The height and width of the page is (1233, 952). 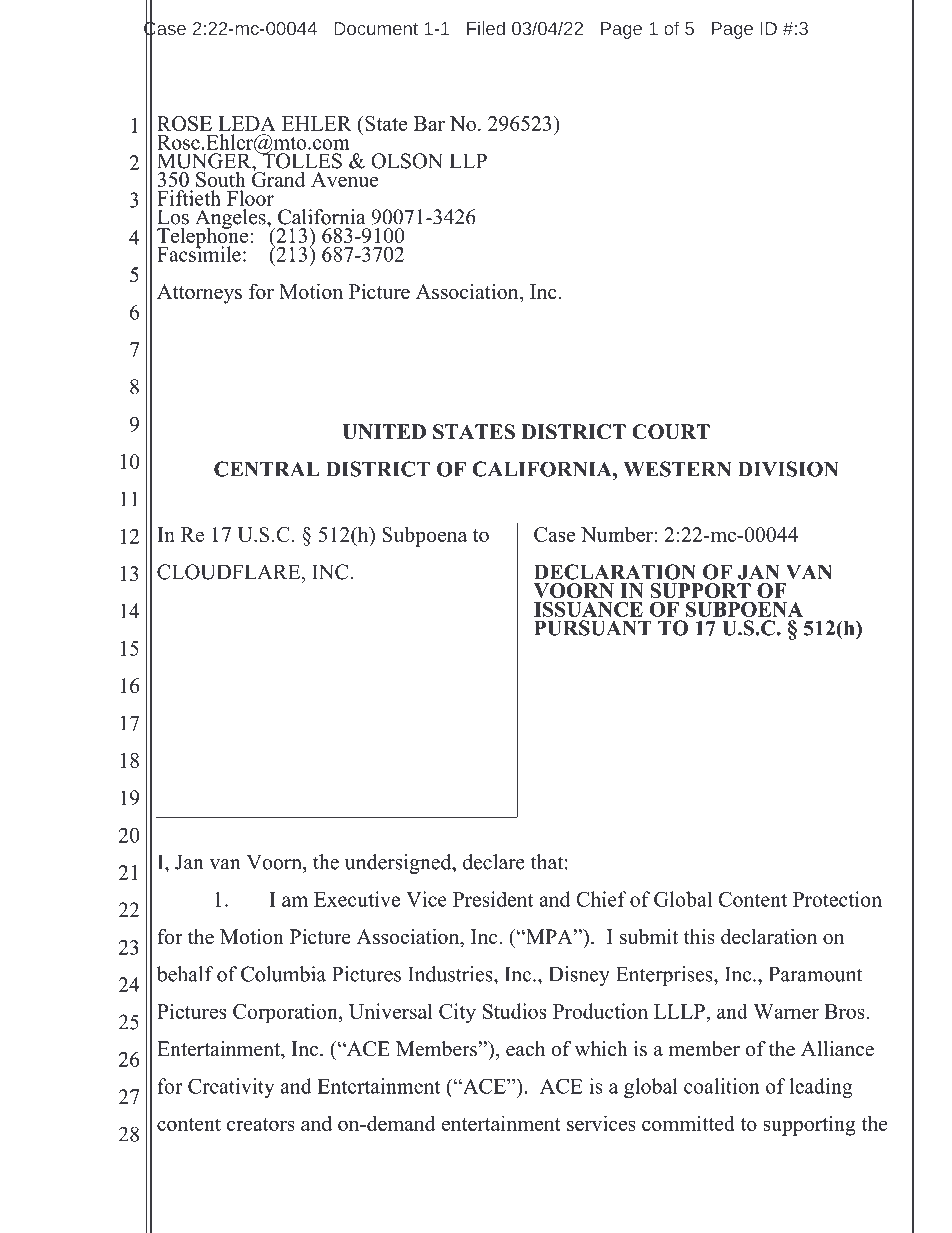 What do you see at coordinates (357, 899) in the page?
I see `Executive` at bounding box center [357, 899].
